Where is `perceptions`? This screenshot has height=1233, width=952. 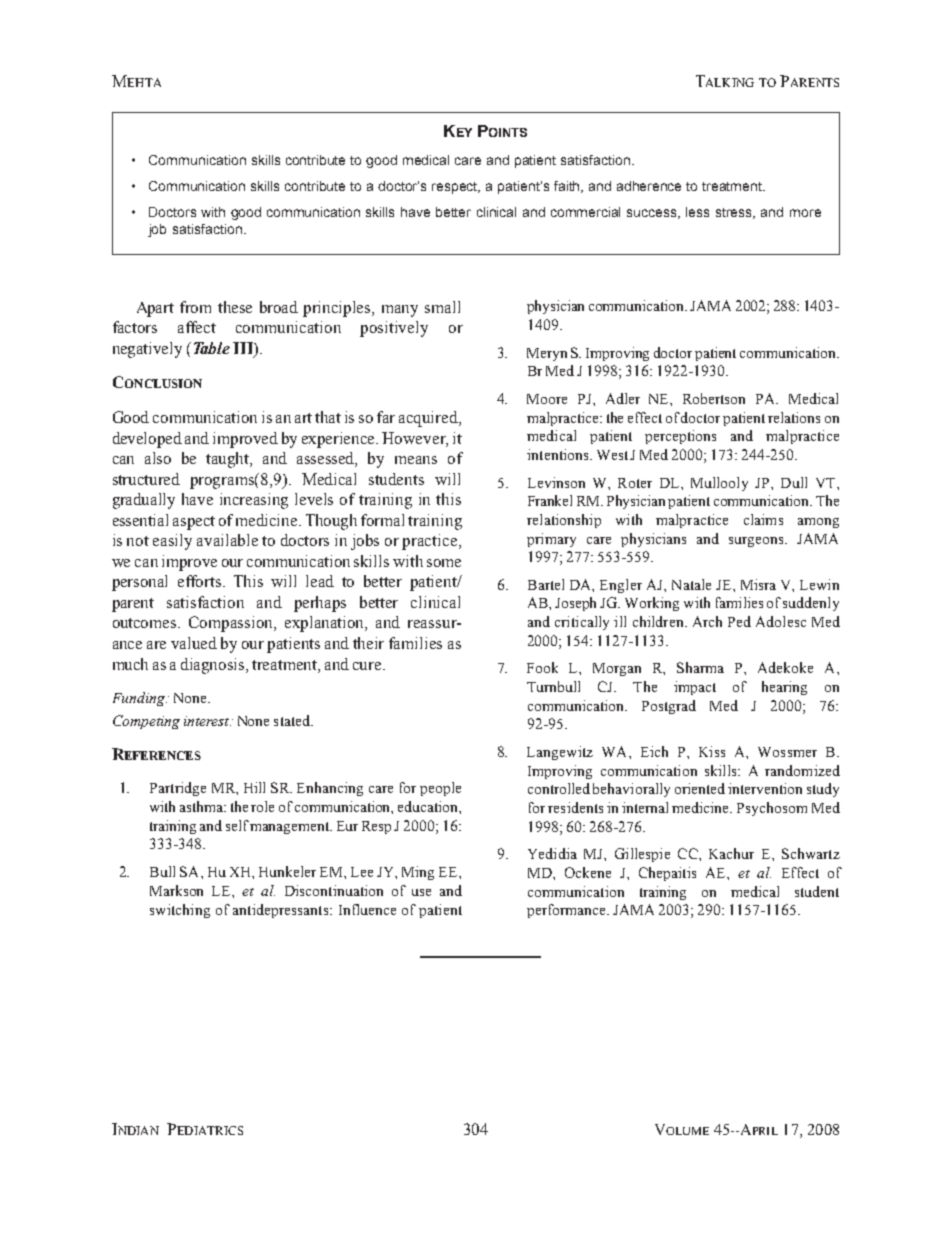
perceptions is located at coordinates (680, 437).
